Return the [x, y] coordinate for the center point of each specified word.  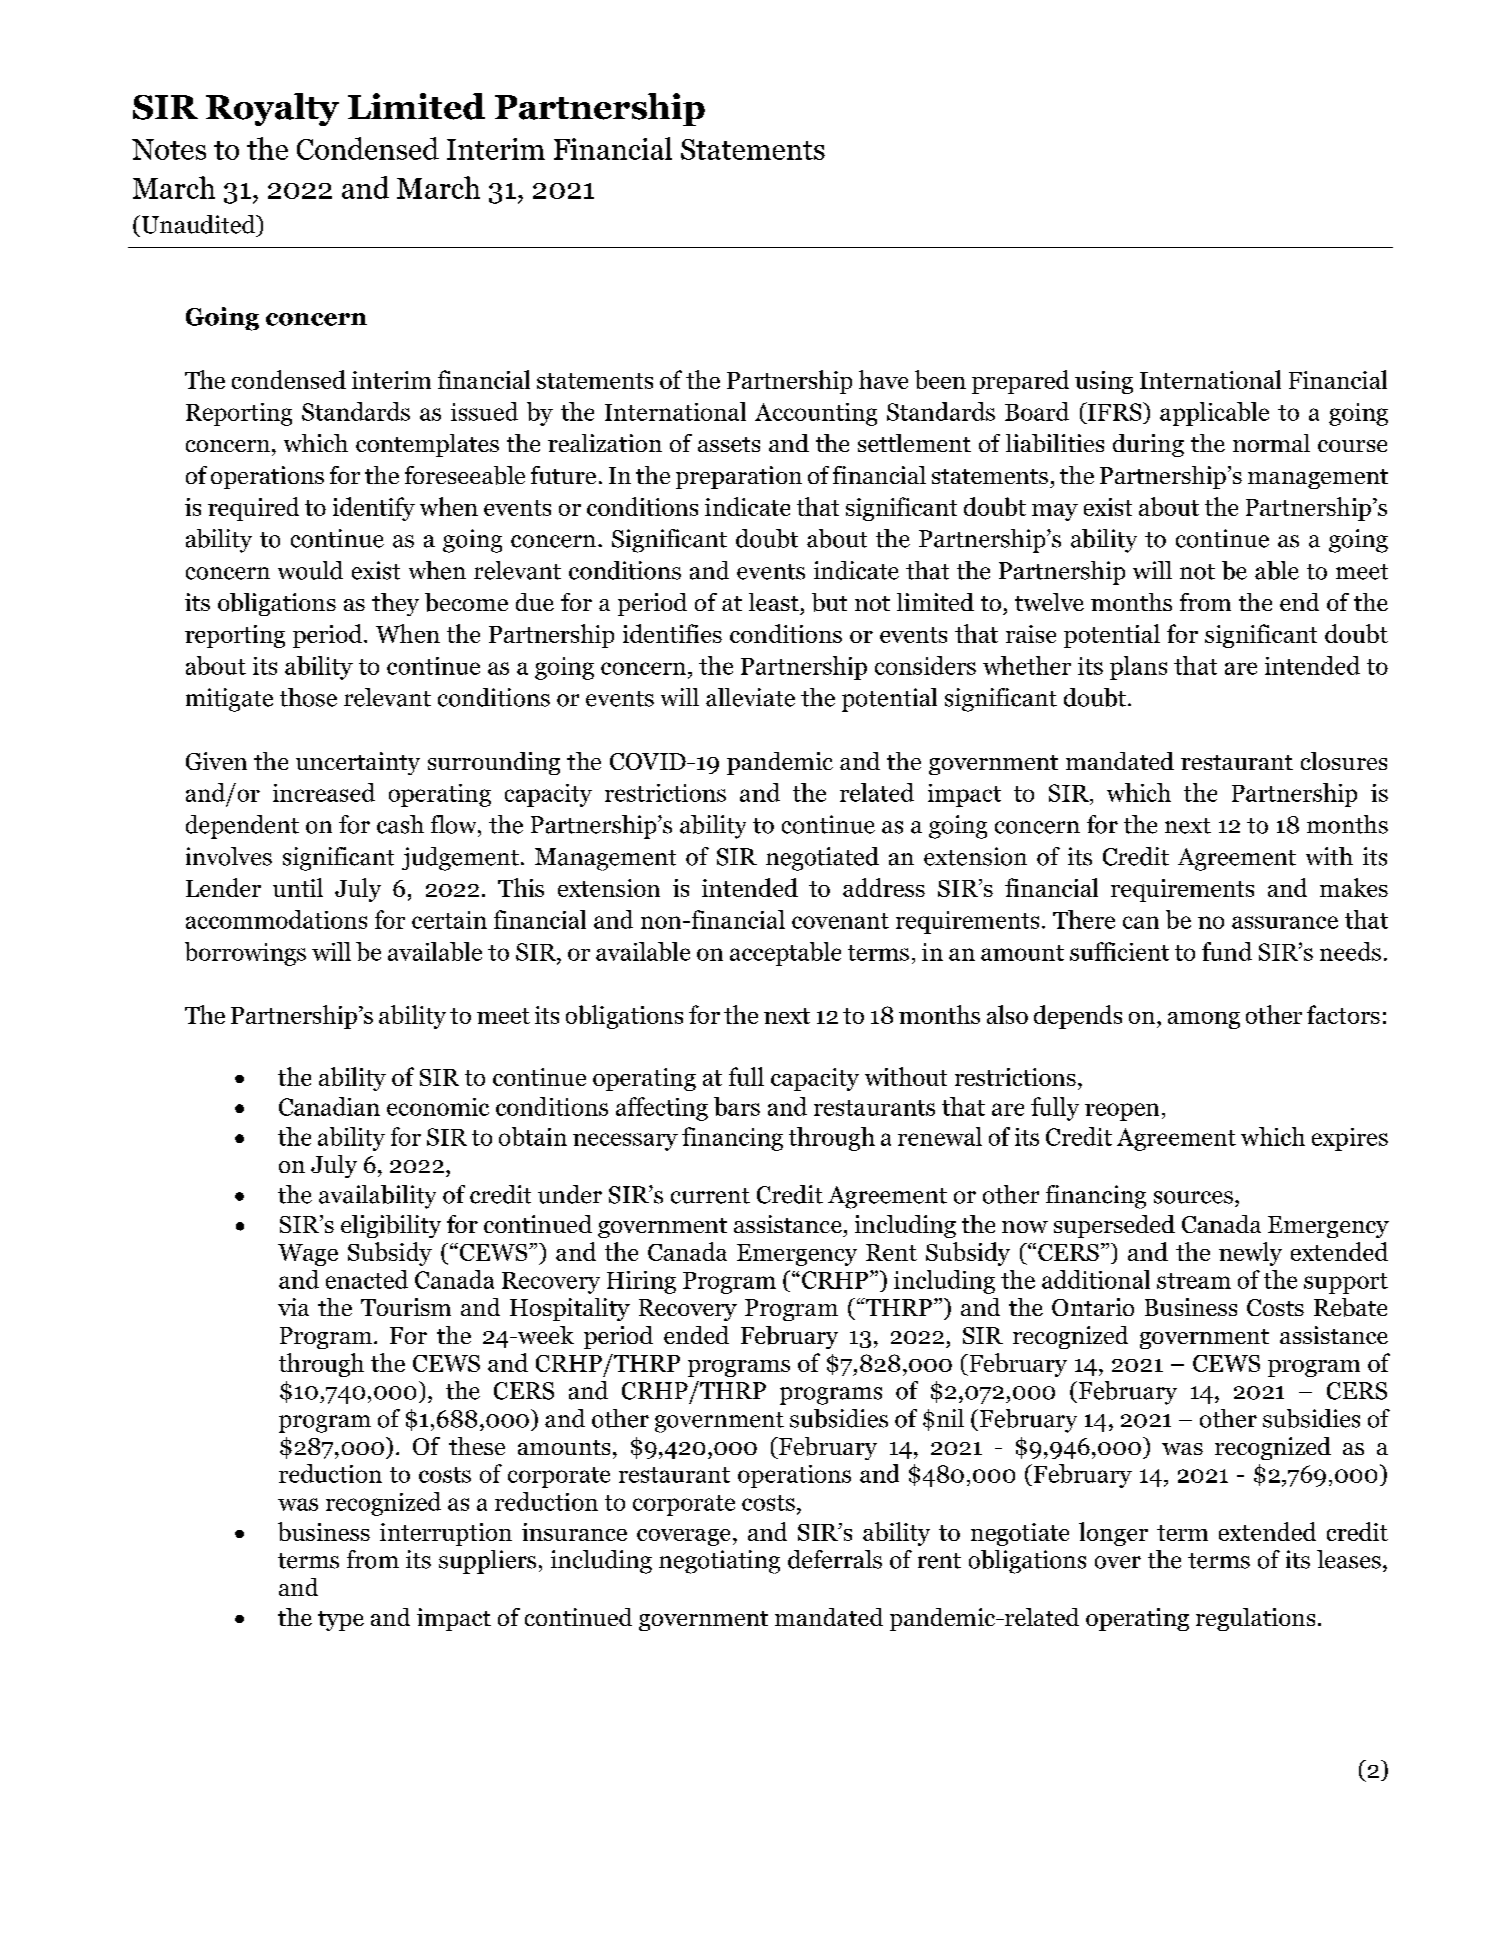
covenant [840, 921]
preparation [739, 477]
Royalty [272, 109]
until [298, 887]
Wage [308, 1255]
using [1104, 382]
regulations [1255, 1619]
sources [1193, 1197]
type [341, 1621]
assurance [1285, 922]
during [1148, 445]
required [253, 509]
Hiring [641, 1282]
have [883, 379]
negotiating [719, 1562]
